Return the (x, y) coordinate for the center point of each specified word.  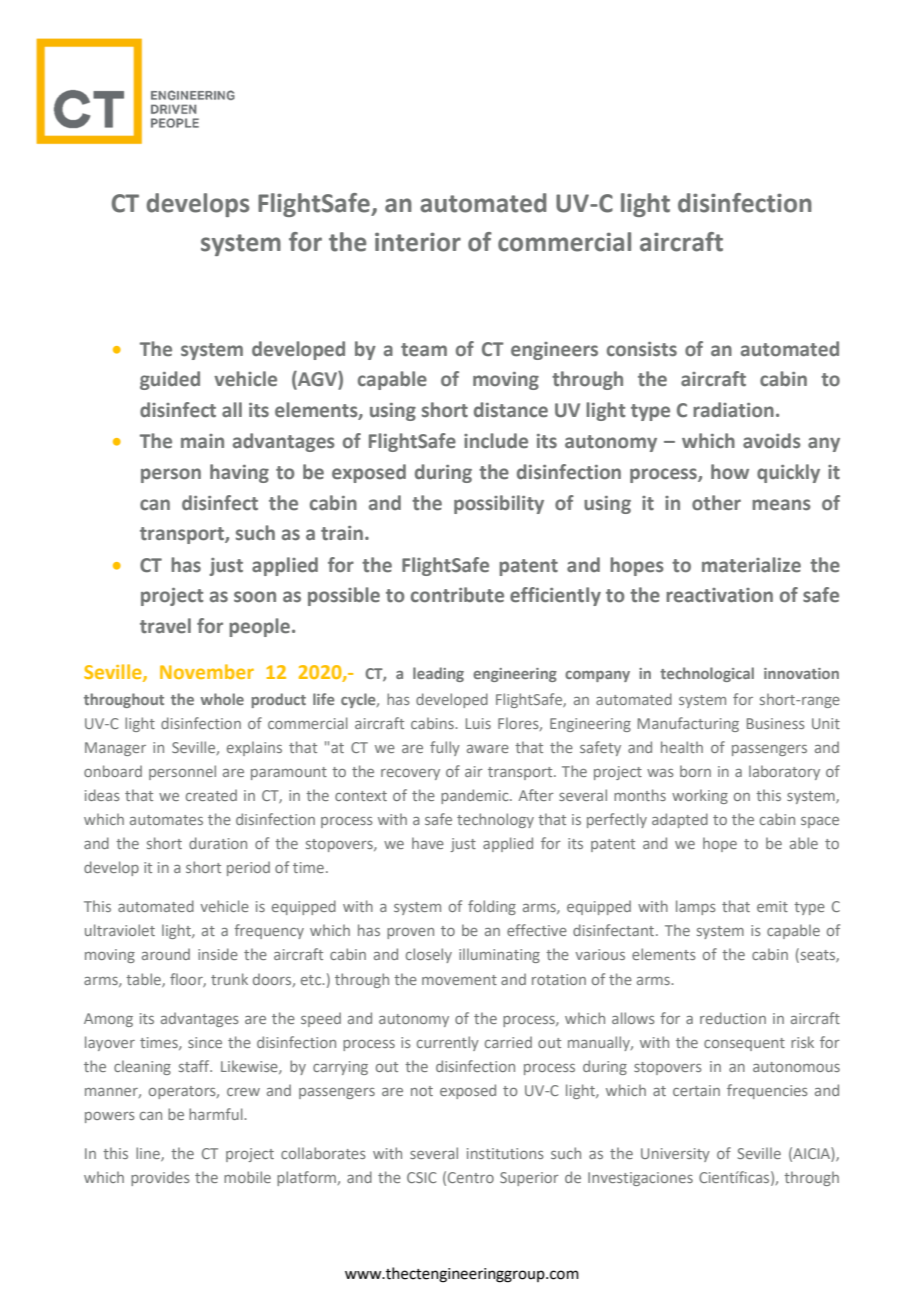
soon (255, 597)
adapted (680, 820)
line (149, 1154)
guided (170, 380)
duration (218, 843)
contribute (457, 595)
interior (418, 242)
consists (642, 349)
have (428, 843)
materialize (751, 565)
